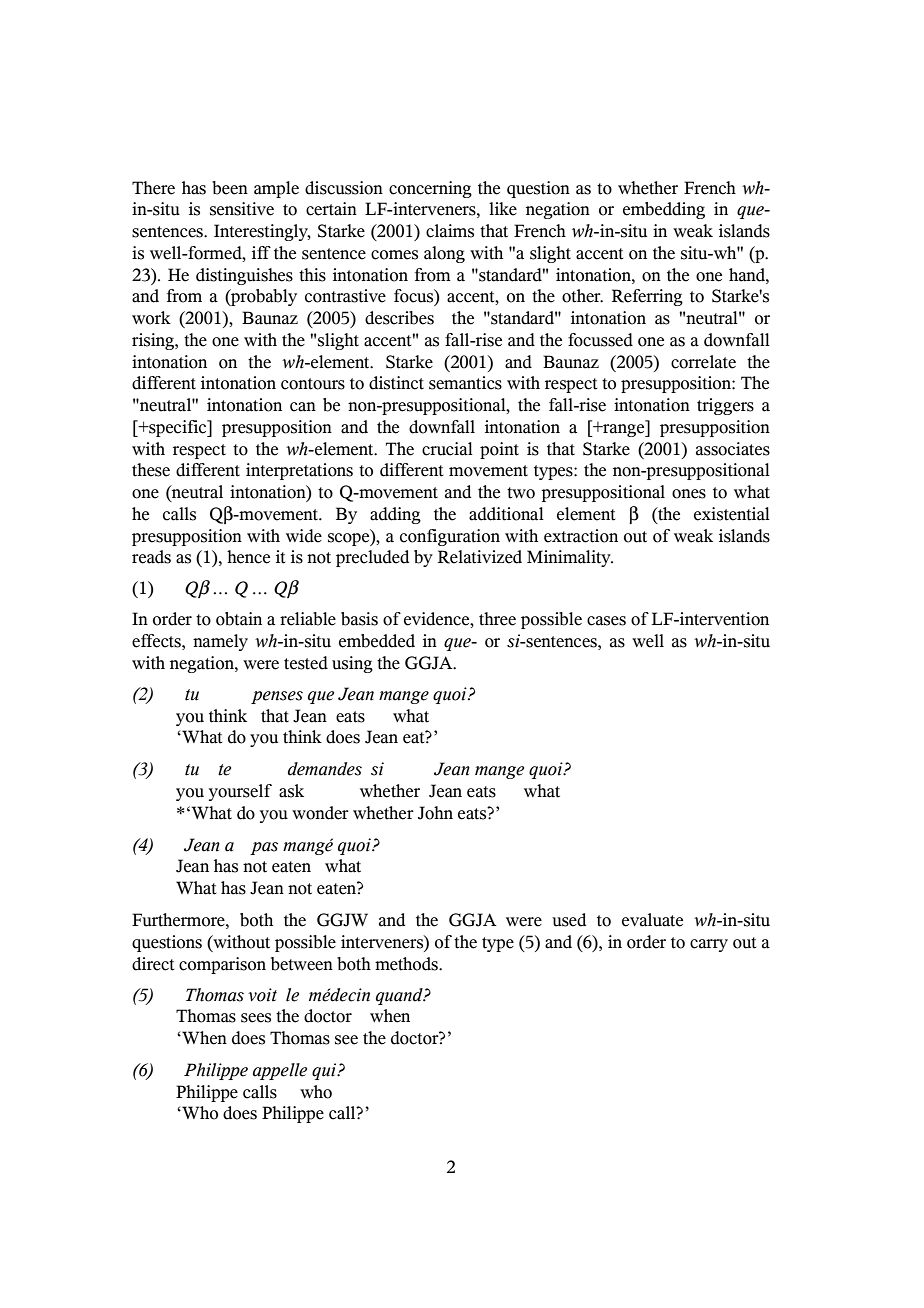  Describe the element at coordinates (606, 621) in the document. I see `cases` at that location.
